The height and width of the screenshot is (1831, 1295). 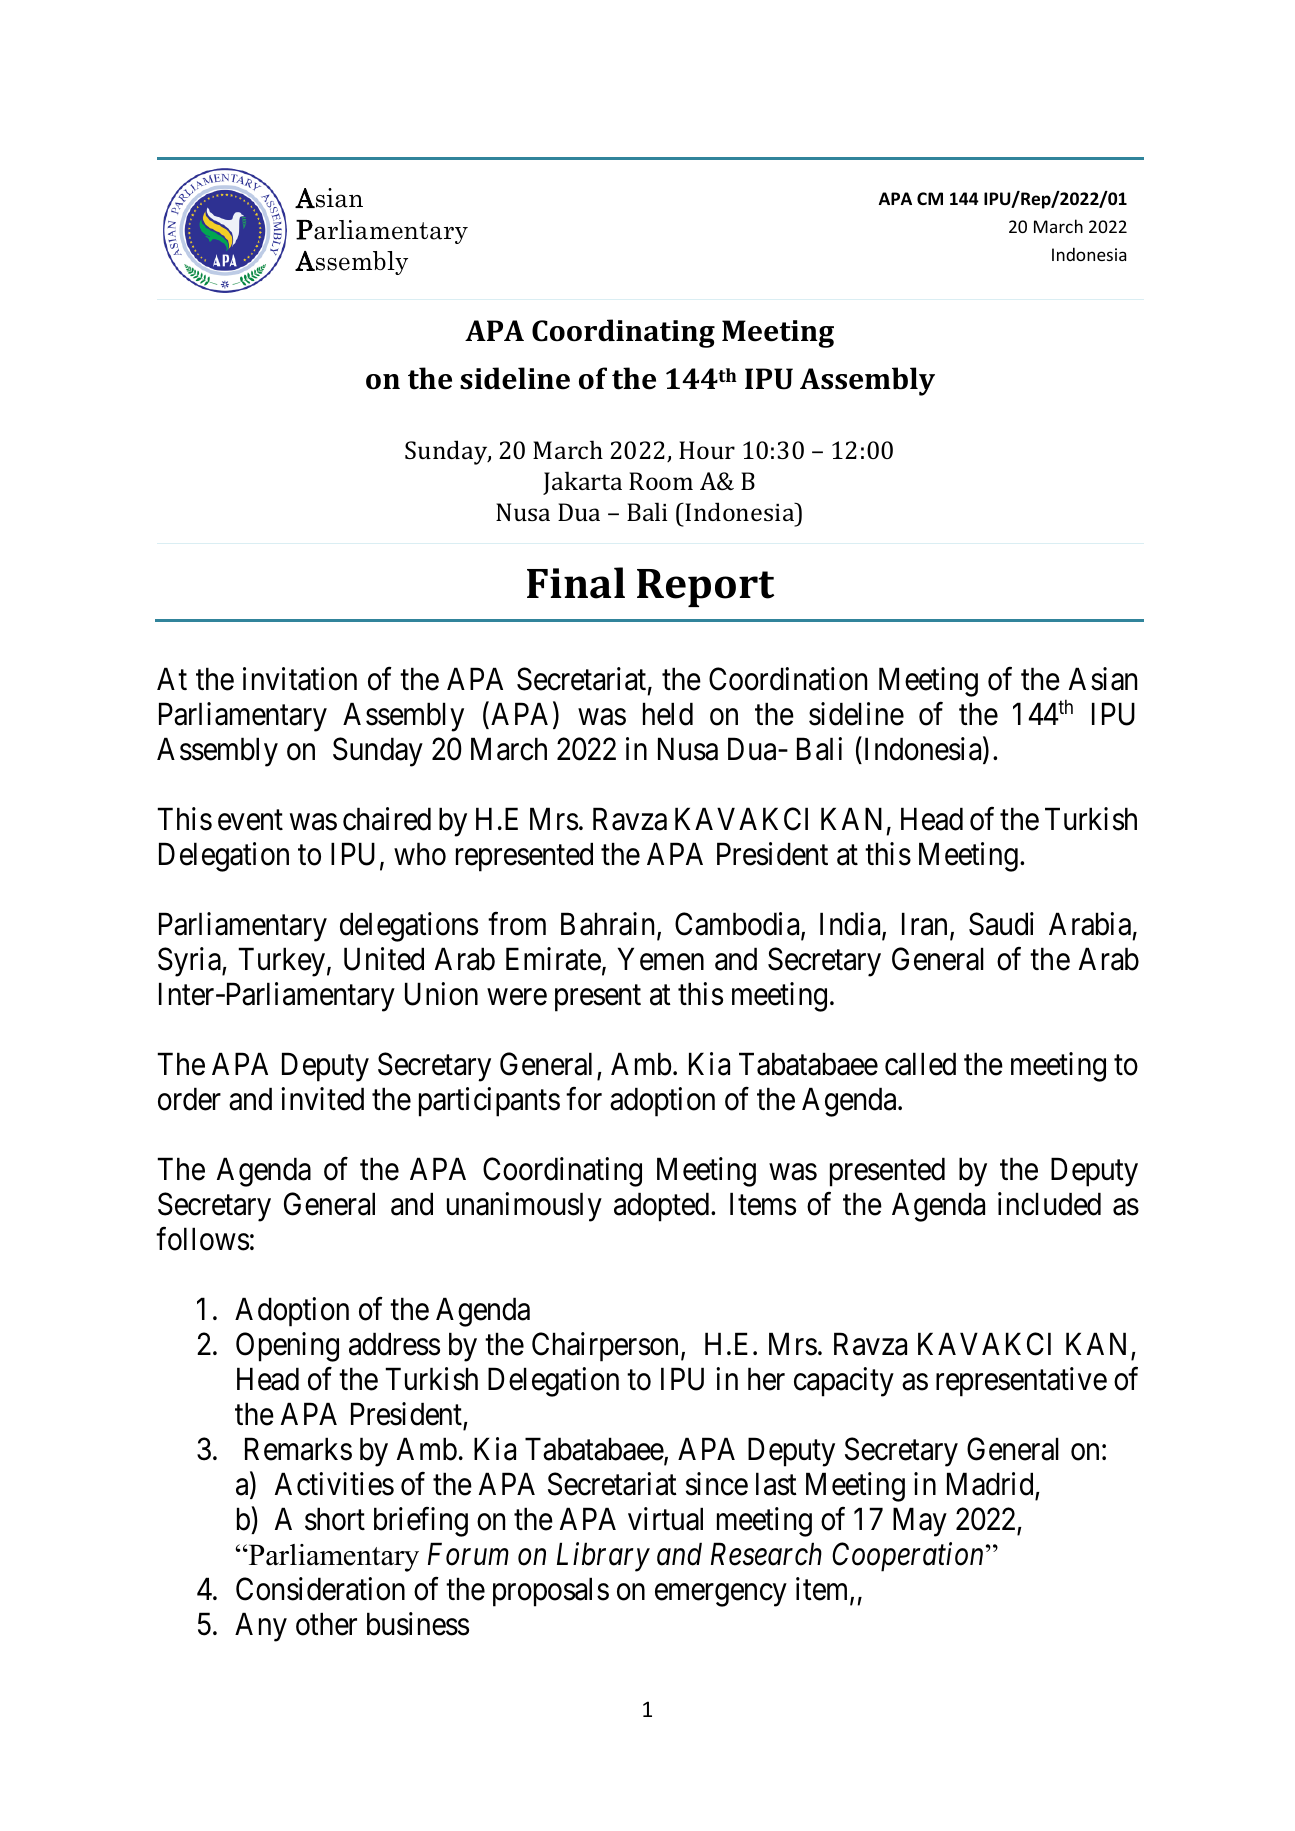 What do you see at coordinates (287, 1347) in the screenshot?
I see `Opening` at bounding box center [287, 1347].
